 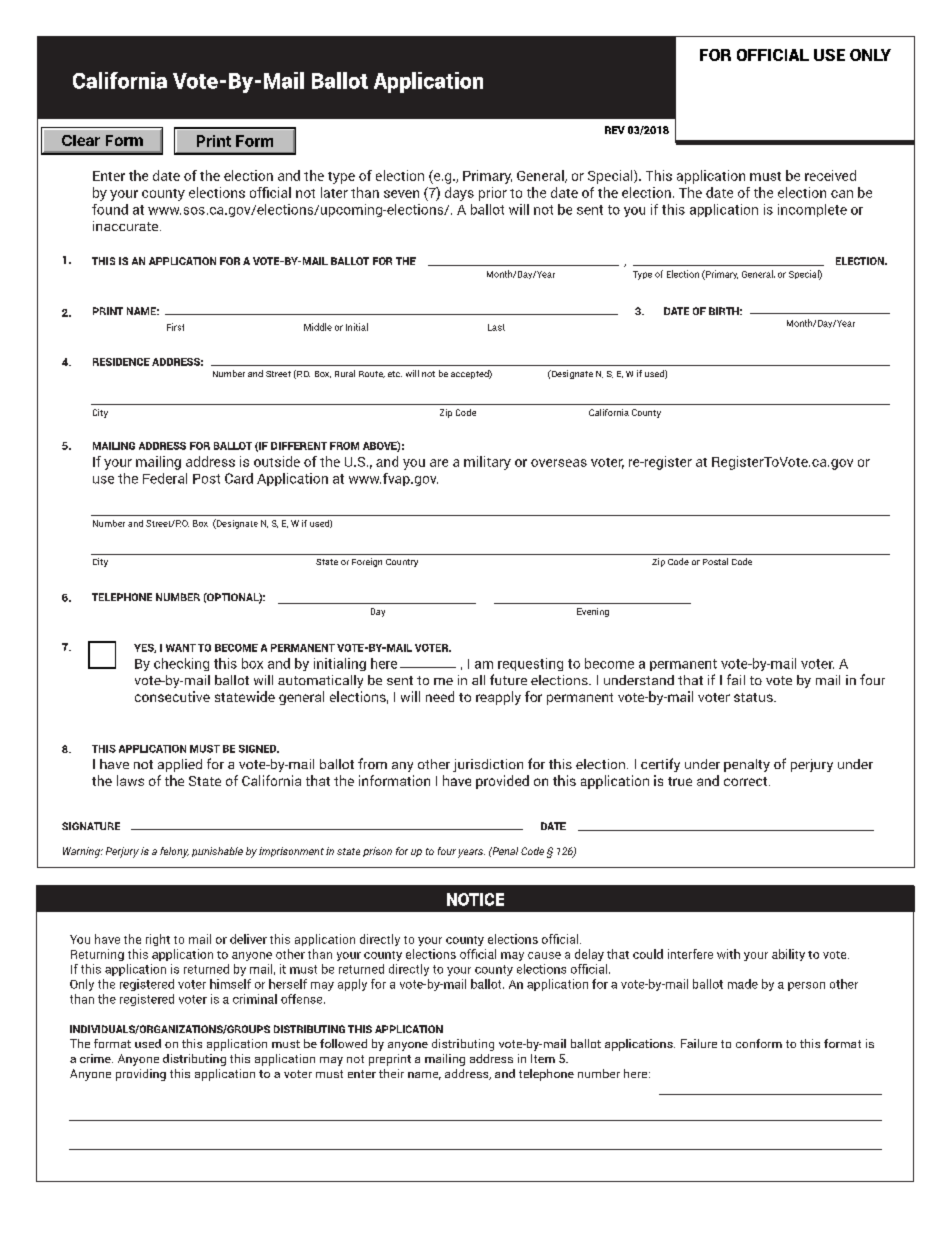 I want to click on correct, so click(x=747, y=781).
